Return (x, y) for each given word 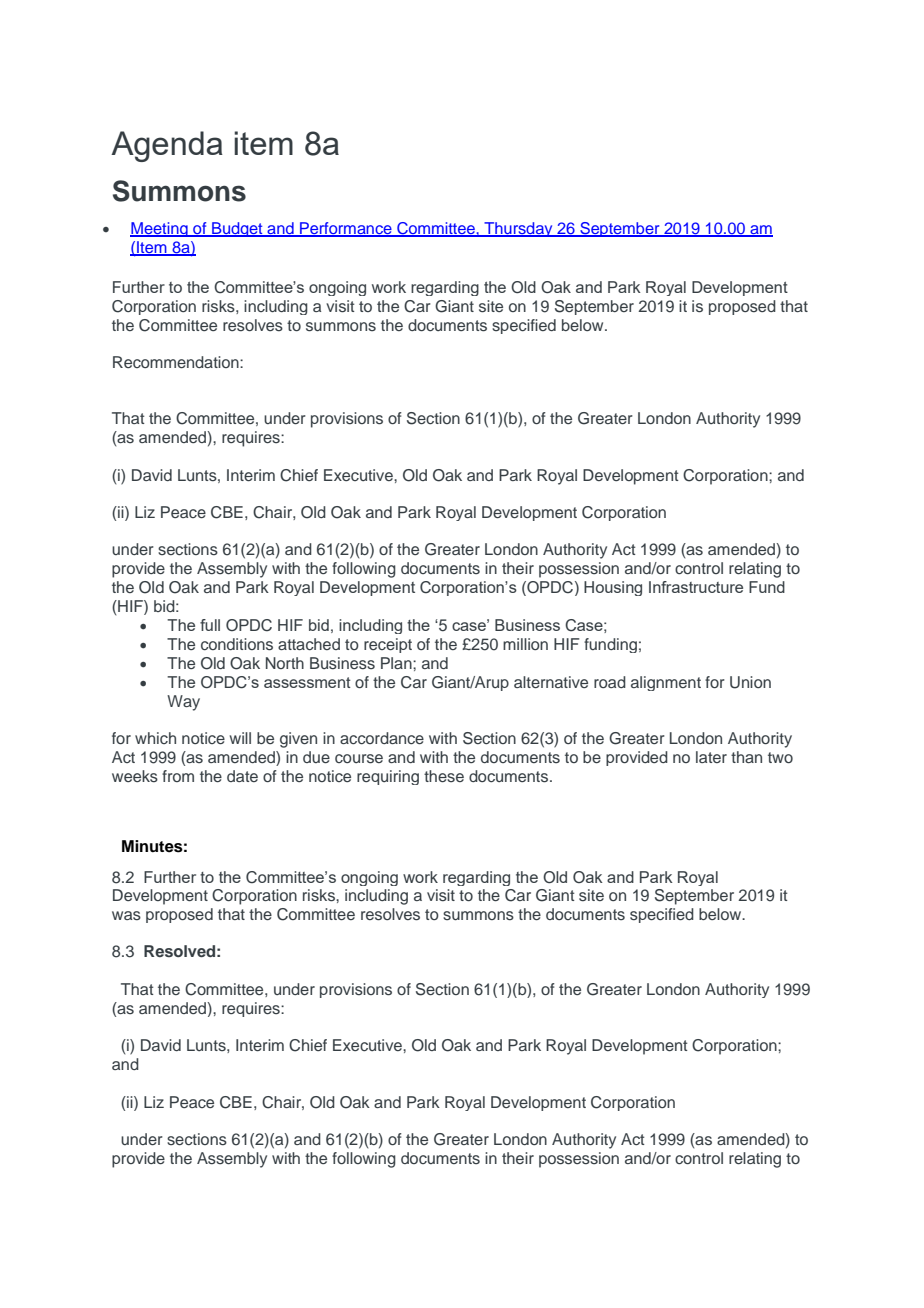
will (240, 738)
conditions (237, 644)
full (210, 625)
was (126, 915)
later (711, 757)
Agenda (167, 146)
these (444, 776)
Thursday (518, 229)
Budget (237, 229)
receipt (388, 645)
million (525, 644)
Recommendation (177, 362)
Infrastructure (696, 587)
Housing (613, 588)
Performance (346, 229)
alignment (666, 683)
